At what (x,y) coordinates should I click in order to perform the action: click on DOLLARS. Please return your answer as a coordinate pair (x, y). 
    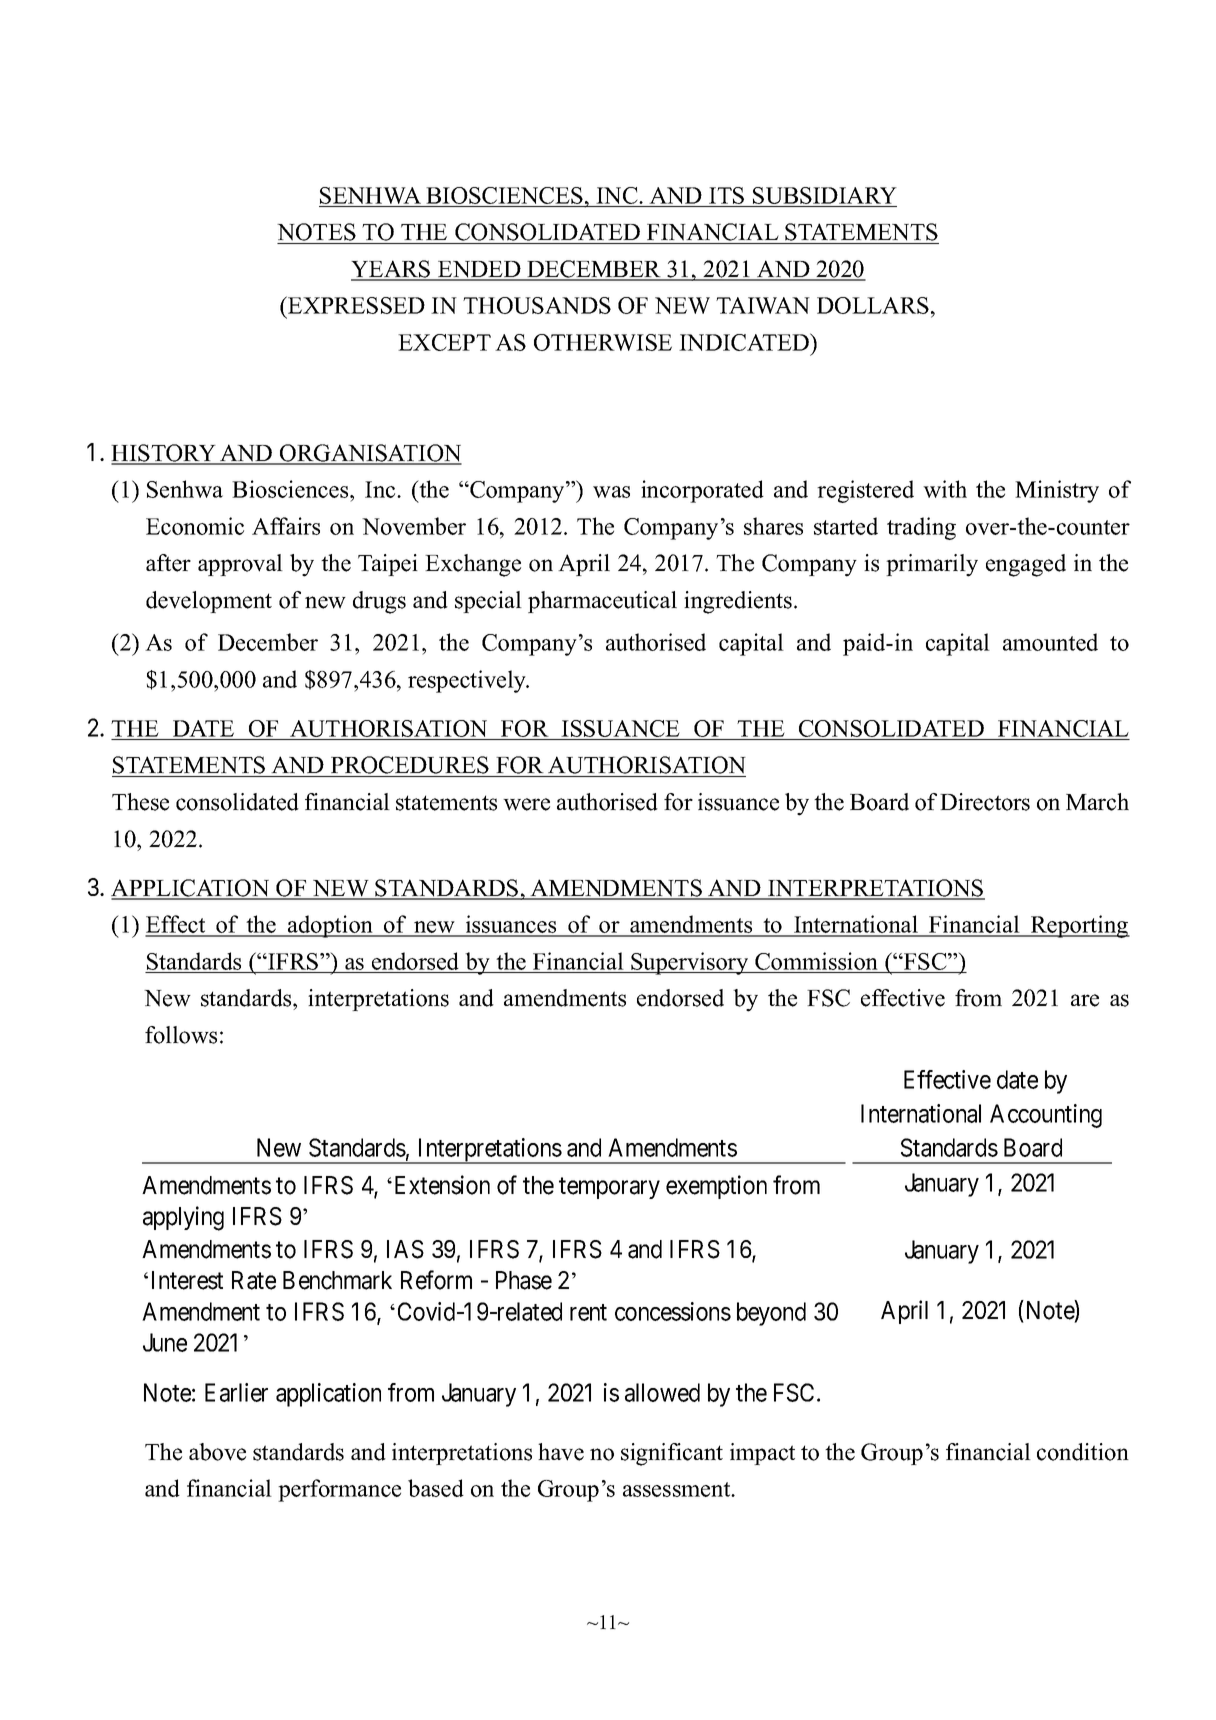
    Looking at the image, I should click on (873, 305).
